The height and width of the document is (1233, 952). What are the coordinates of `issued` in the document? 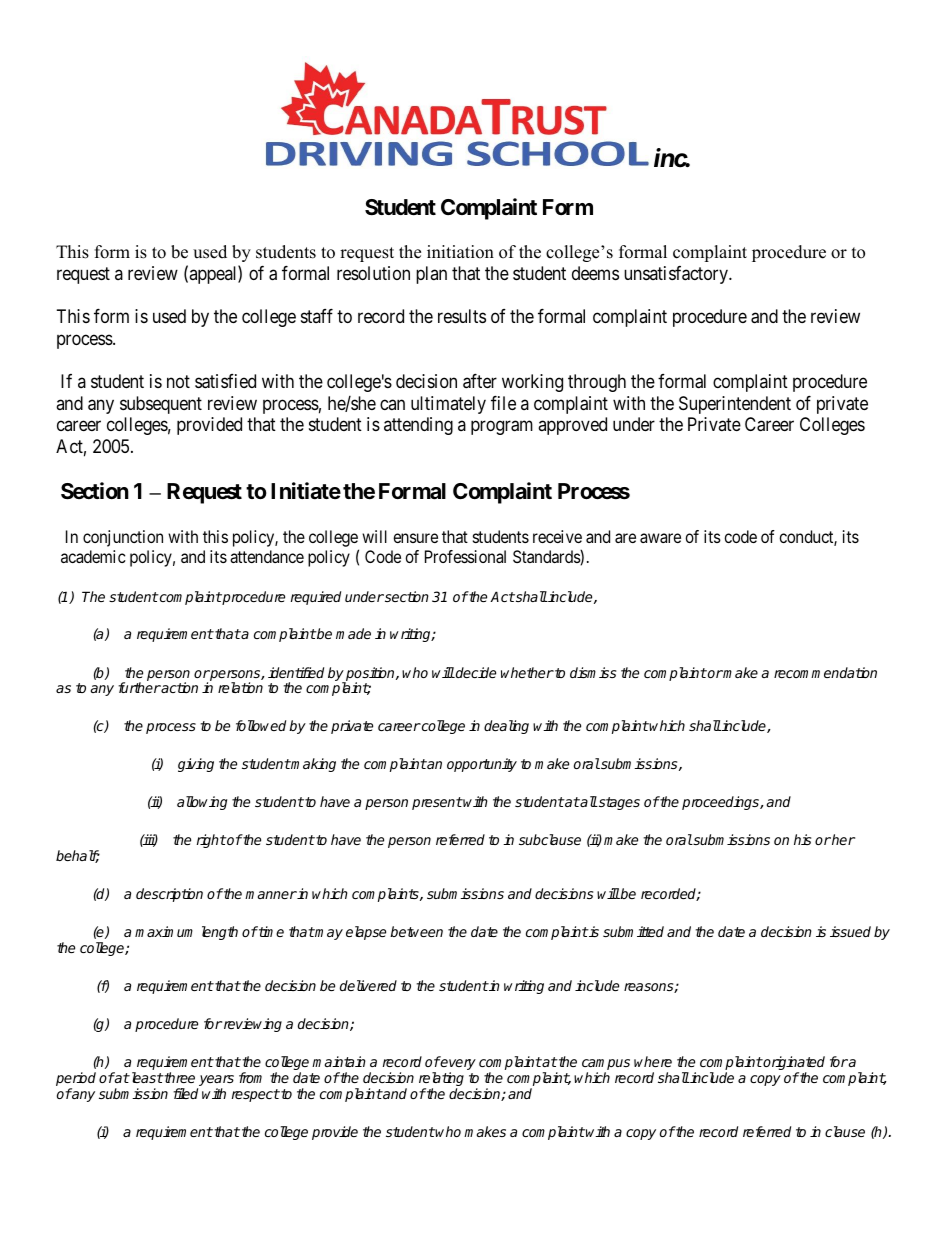 It's located at (850, 931).
